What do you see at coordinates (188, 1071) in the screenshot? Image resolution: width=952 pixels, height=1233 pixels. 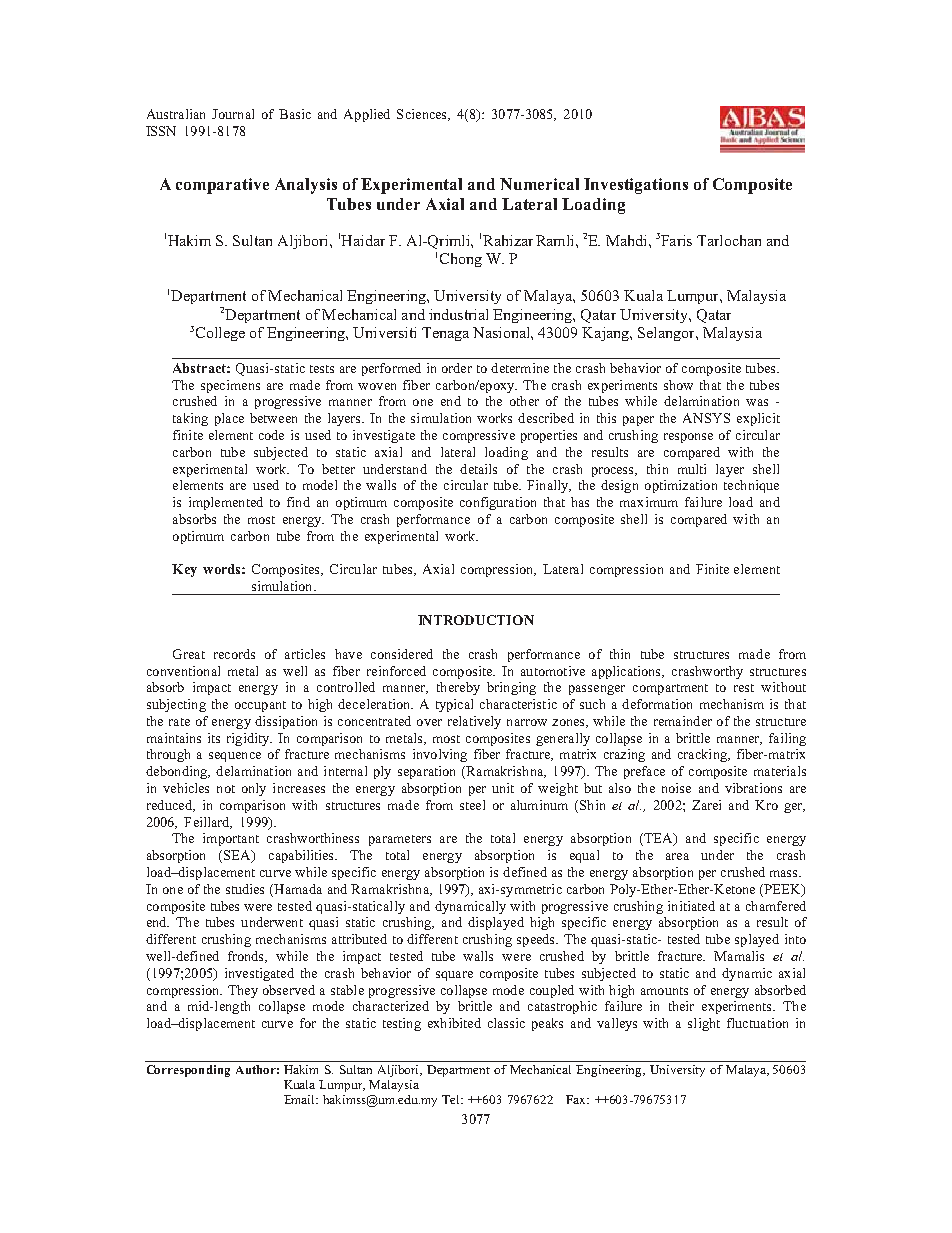 I see `Corresponding` at bounding box center [188, 1071].
